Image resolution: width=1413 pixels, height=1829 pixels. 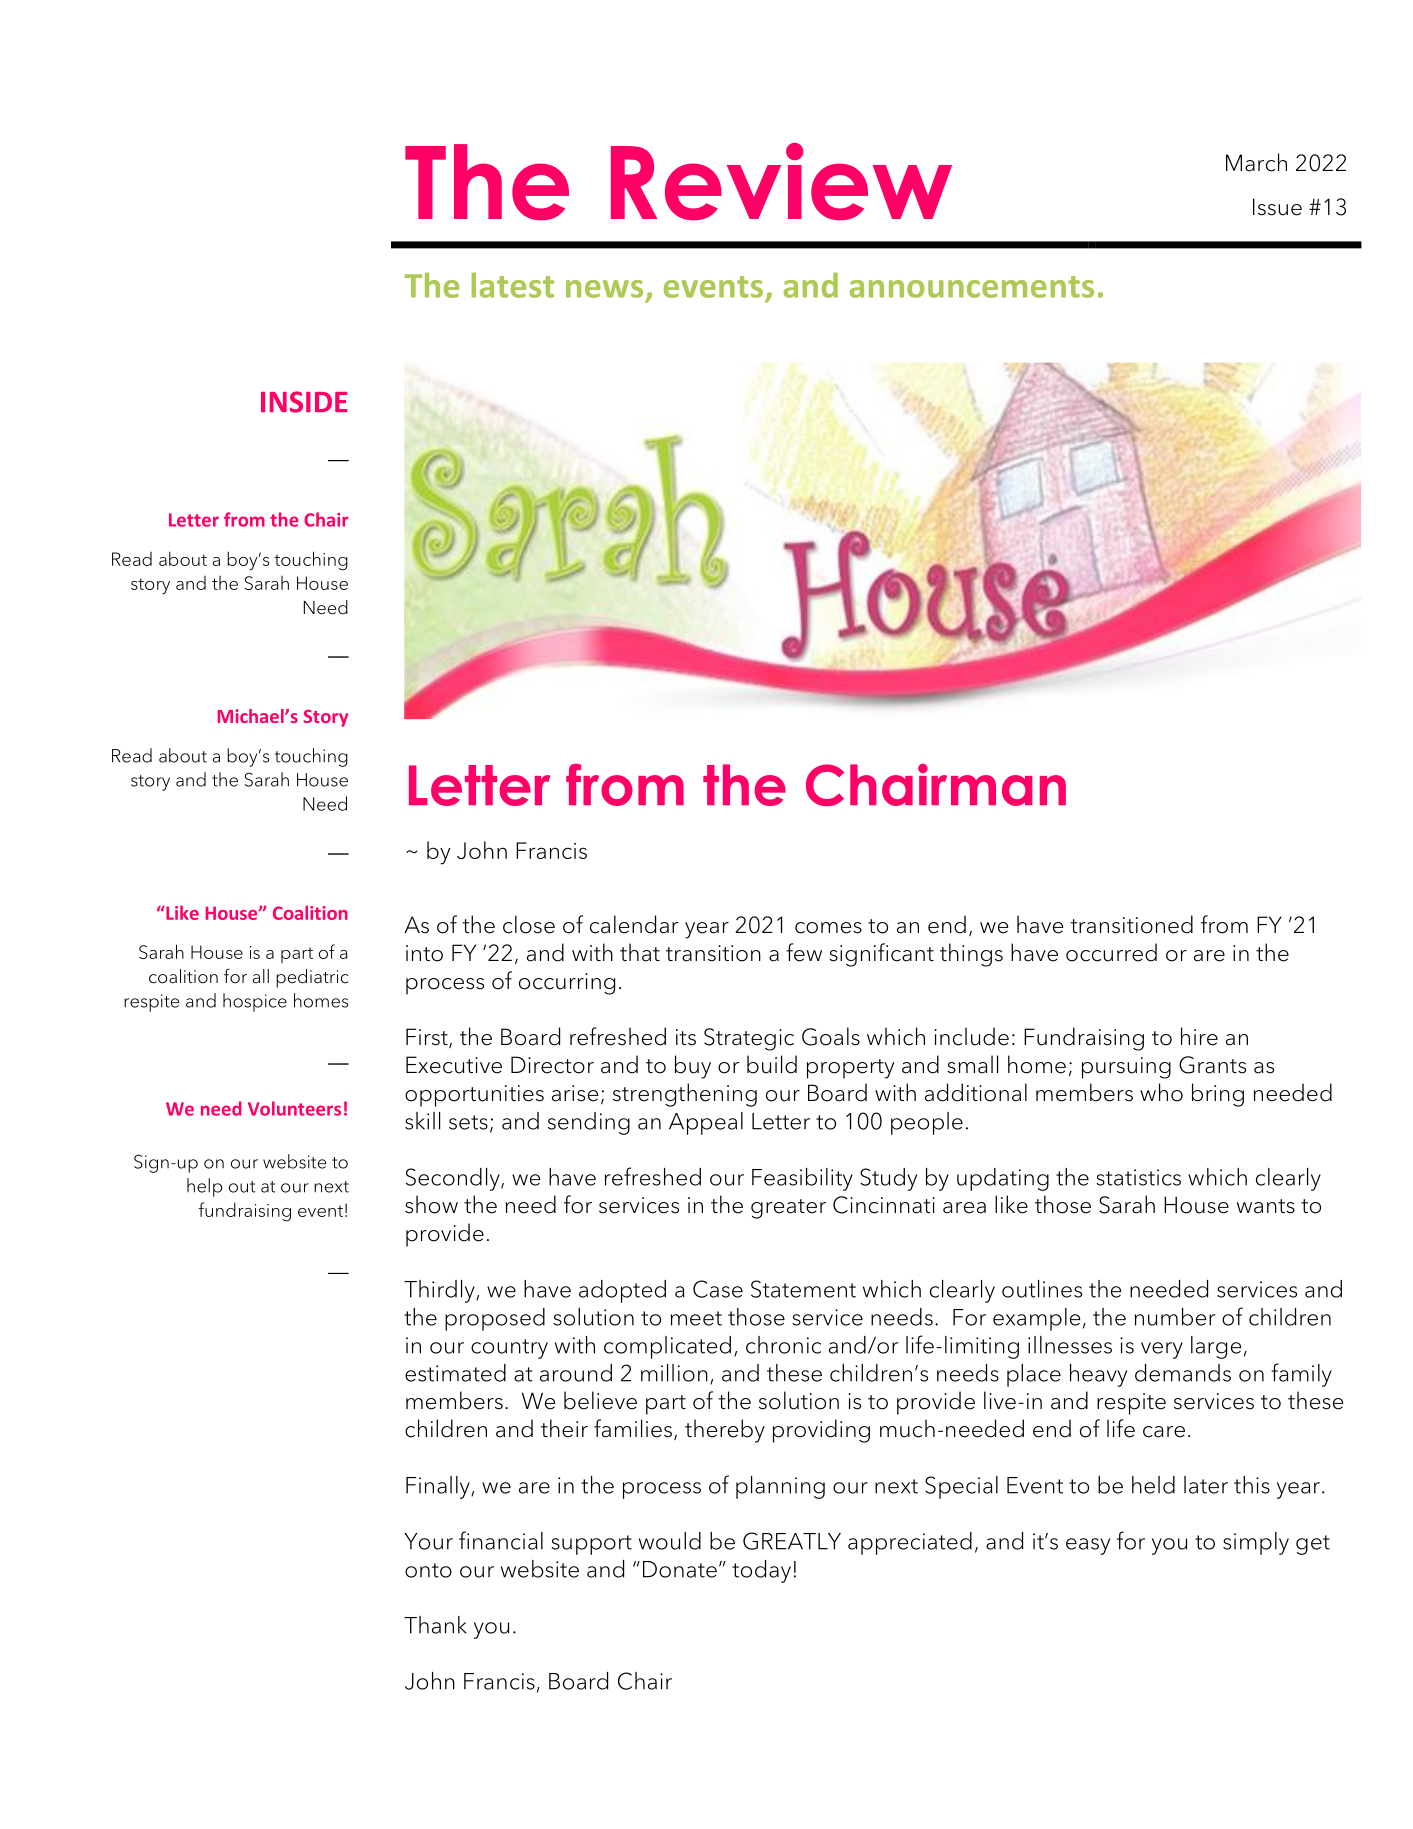 I want to click on Review, so click(x=781, y=182).
